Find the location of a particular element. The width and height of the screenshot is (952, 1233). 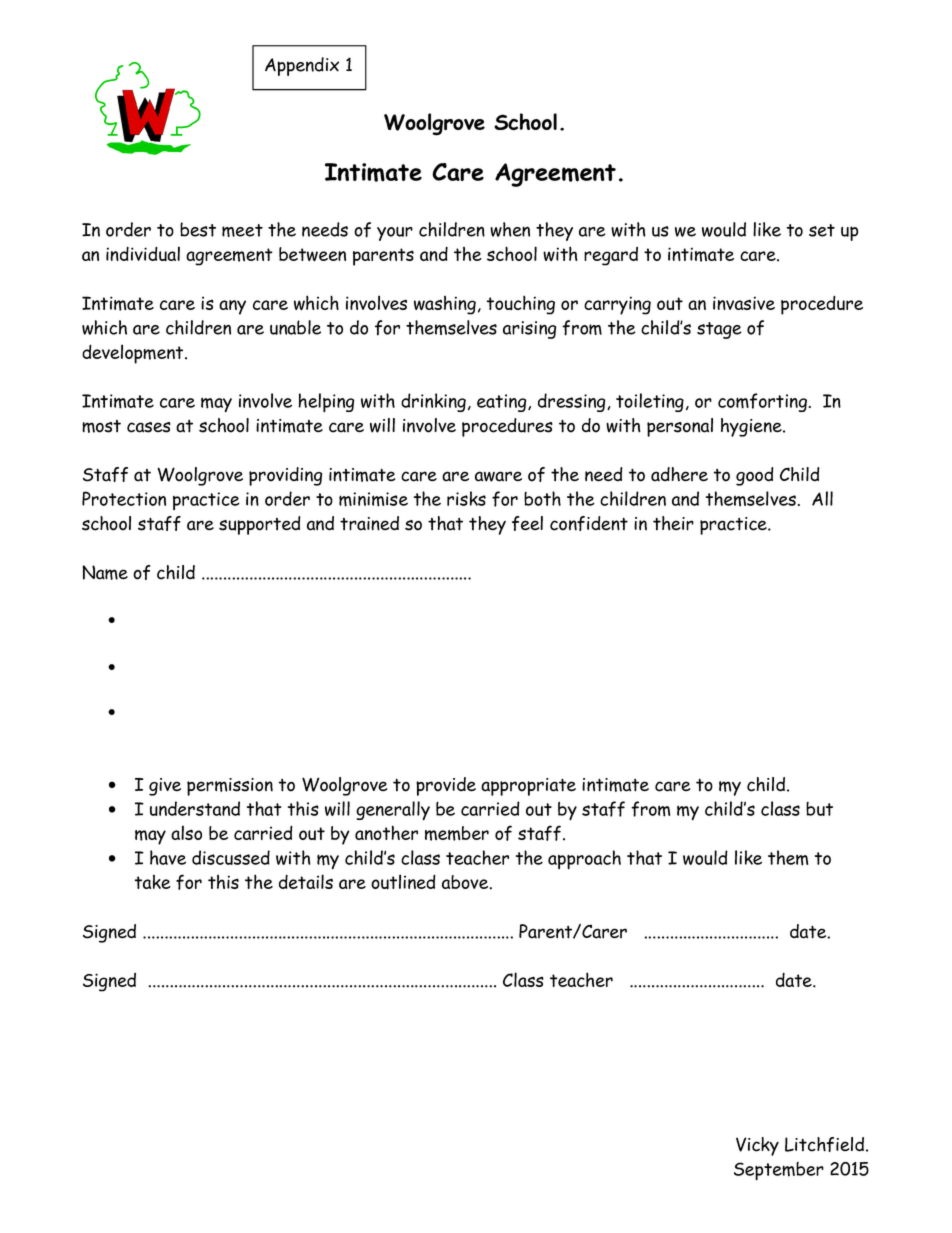

take is located at coordinates (152, 882).
